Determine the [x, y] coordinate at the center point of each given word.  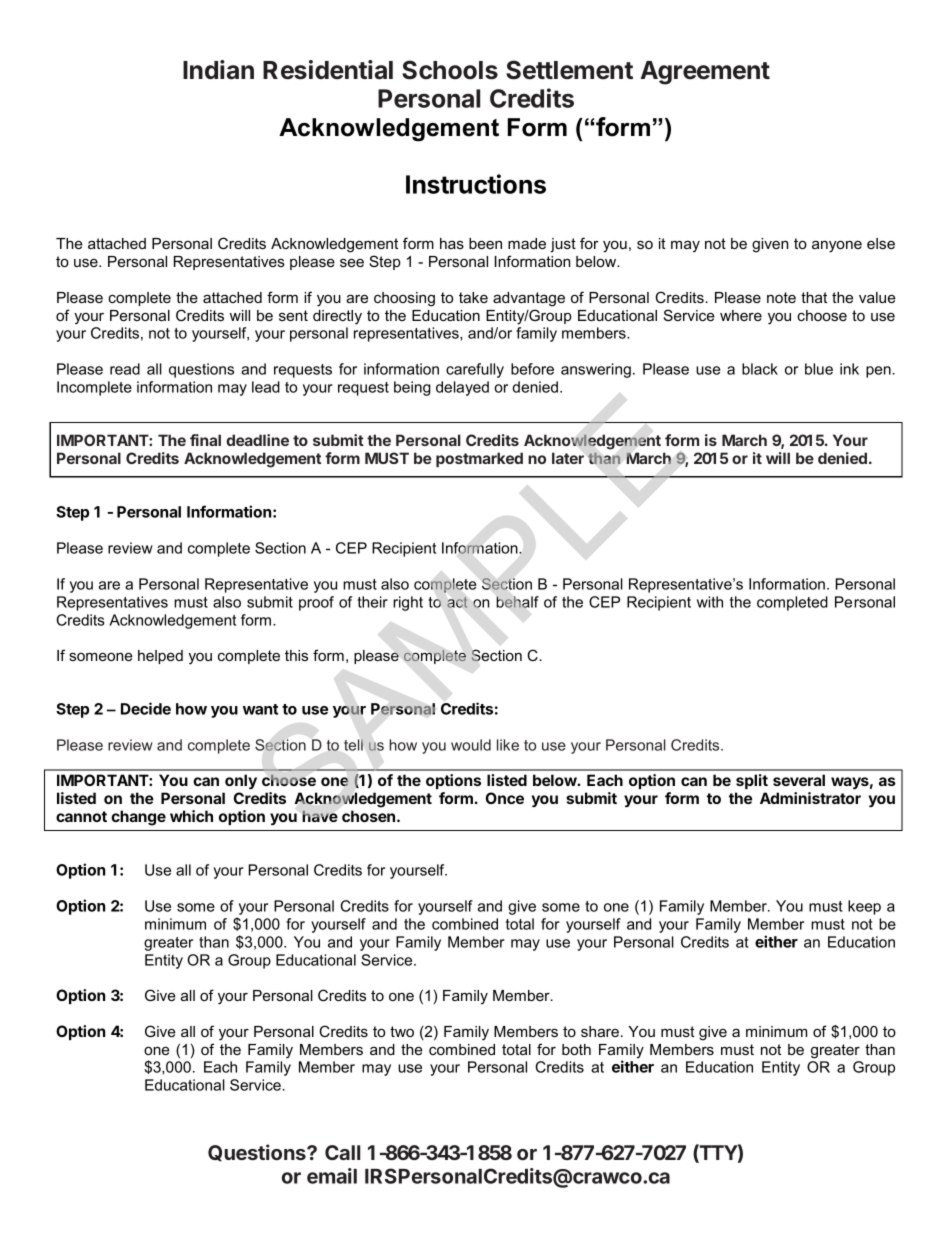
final [205, 440]
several [799, 780]
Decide [146, 708]
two [402, 1031]
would [471, 745]
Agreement [705, 73]
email [332, 1176]
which [191, 816]
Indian [218, 70]
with [710, 602]
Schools [450, 70]
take [473, 297]
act [457, 602]
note [781, 297]
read [125, 369]
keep [864, 907]
